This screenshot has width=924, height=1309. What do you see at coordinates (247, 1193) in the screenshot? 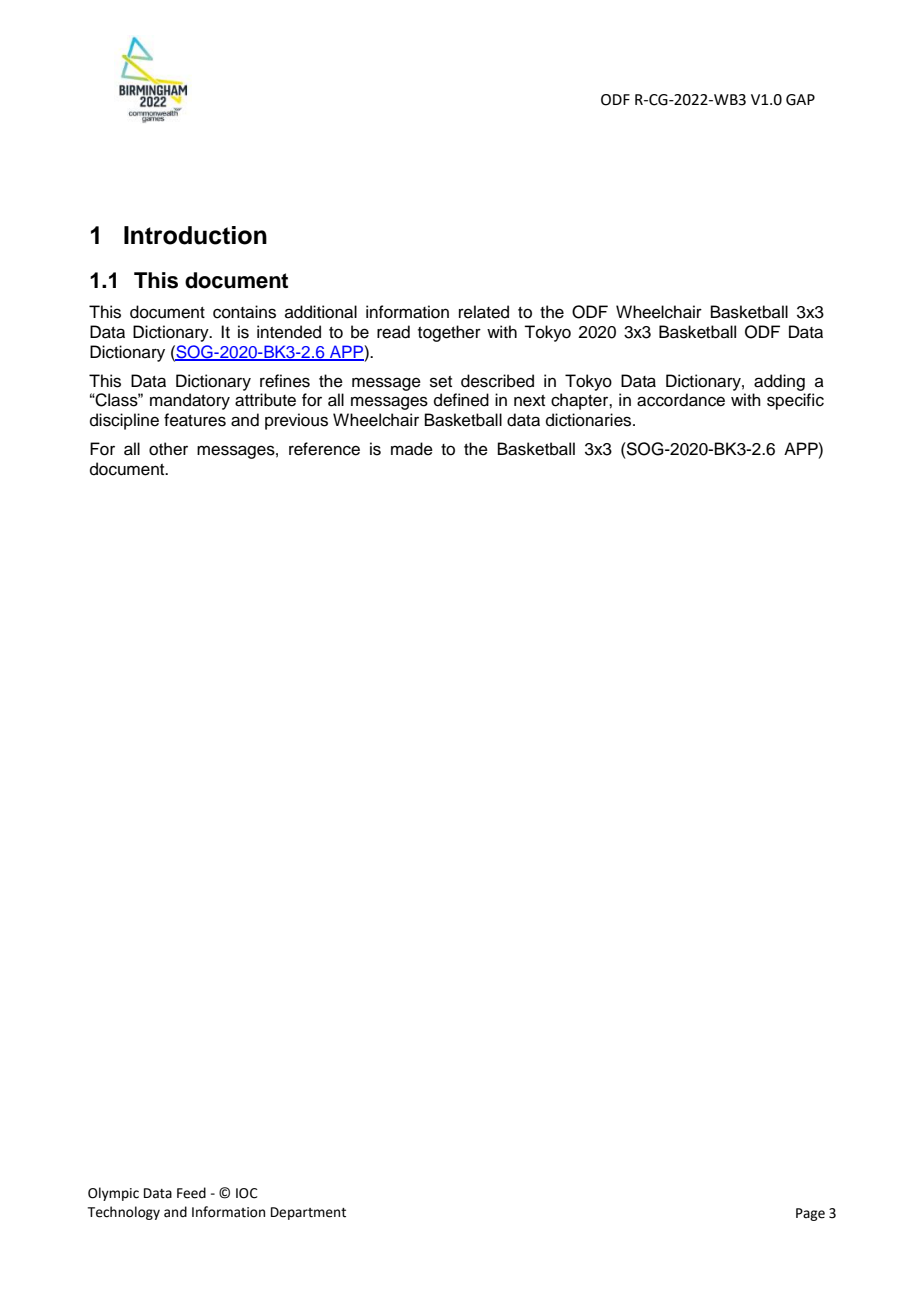
I see `IOC` at bounding box center [247, 1193].
